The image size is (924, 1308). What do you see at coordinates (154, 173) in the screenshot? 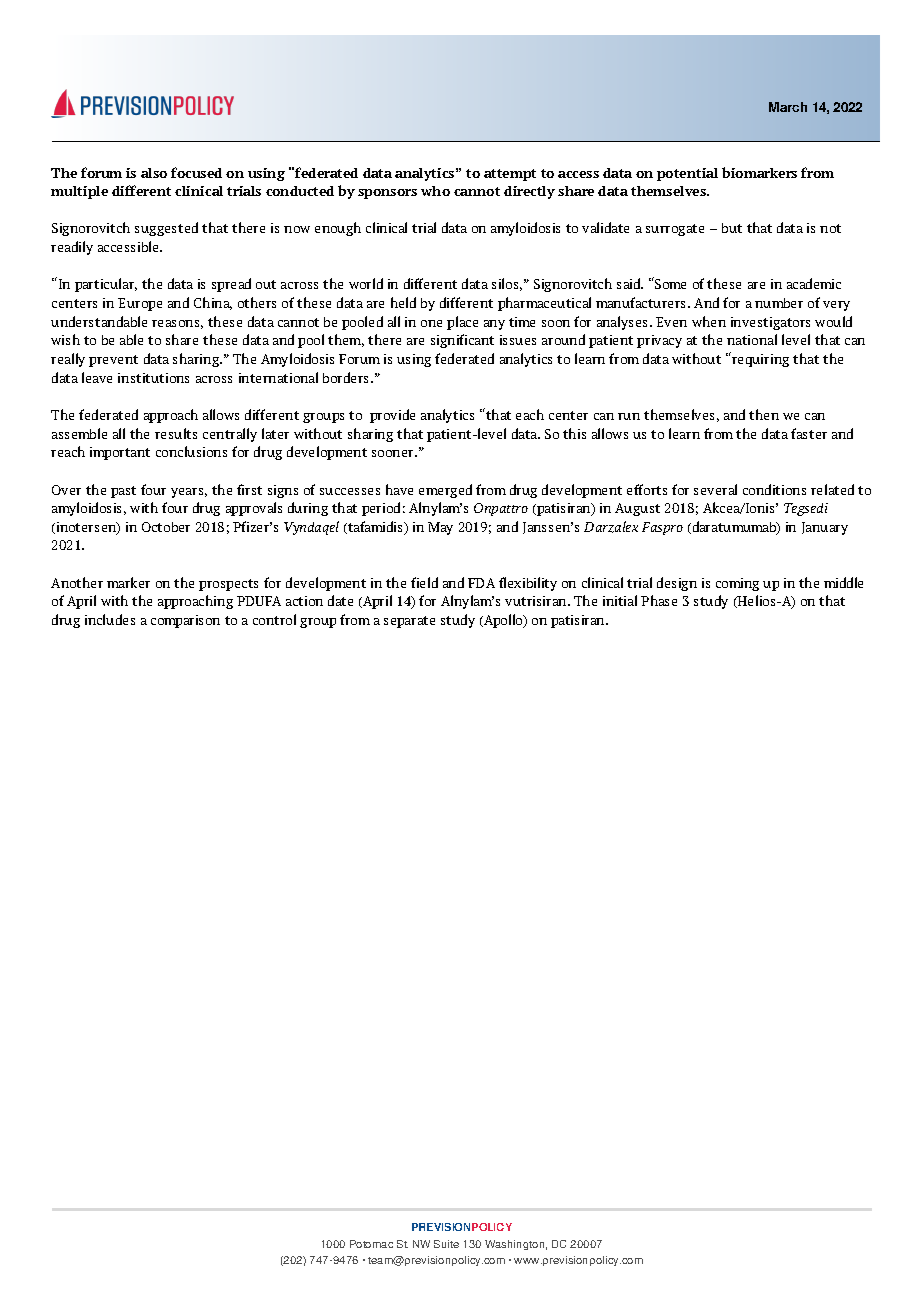
I see `also` at bounding box center [154, 173].
